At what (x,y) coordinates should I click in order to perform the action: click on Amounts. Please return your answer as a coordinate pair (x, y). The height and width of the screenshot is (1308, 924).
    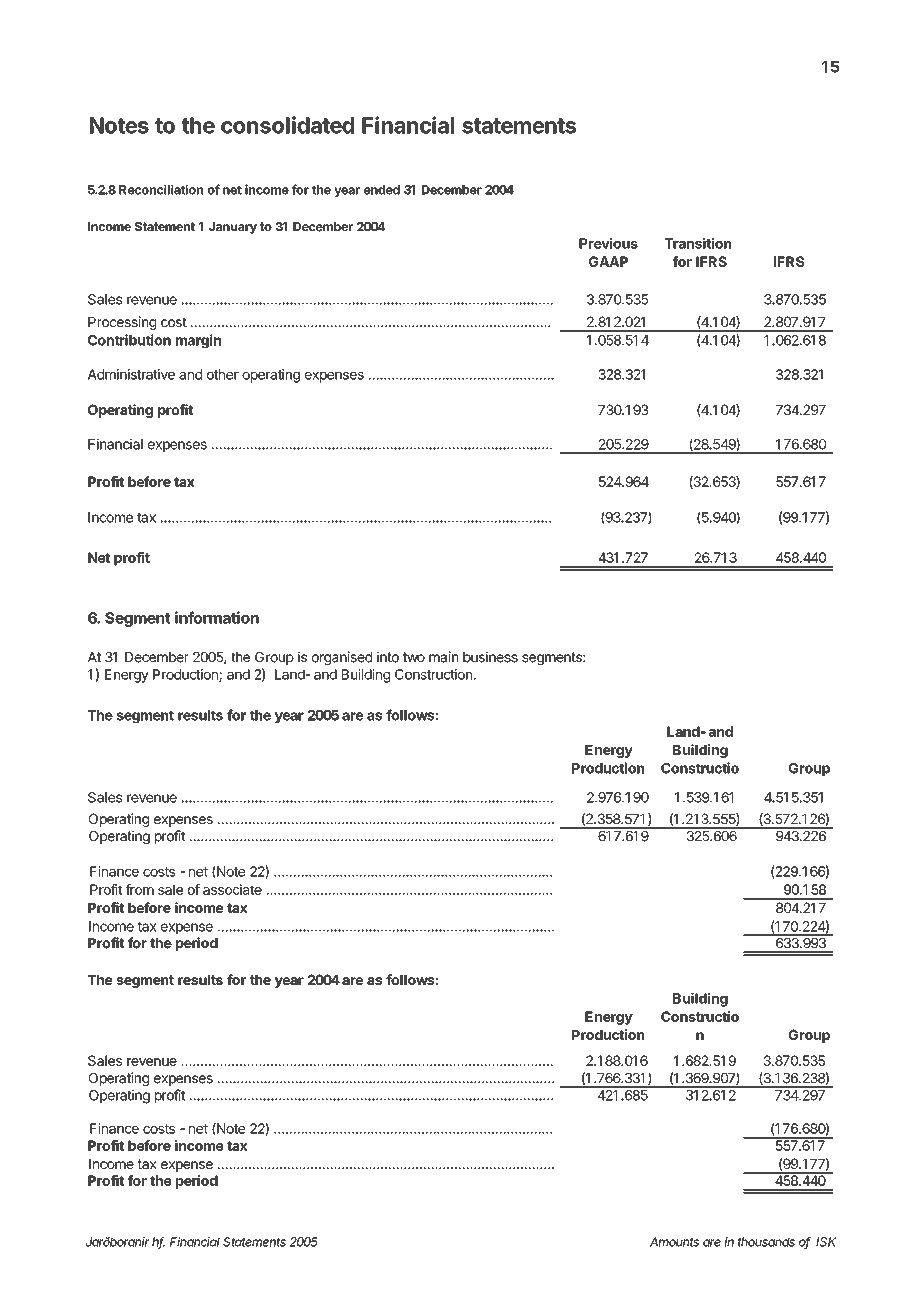
    Looking at the image, I should click on (674, 1242).
